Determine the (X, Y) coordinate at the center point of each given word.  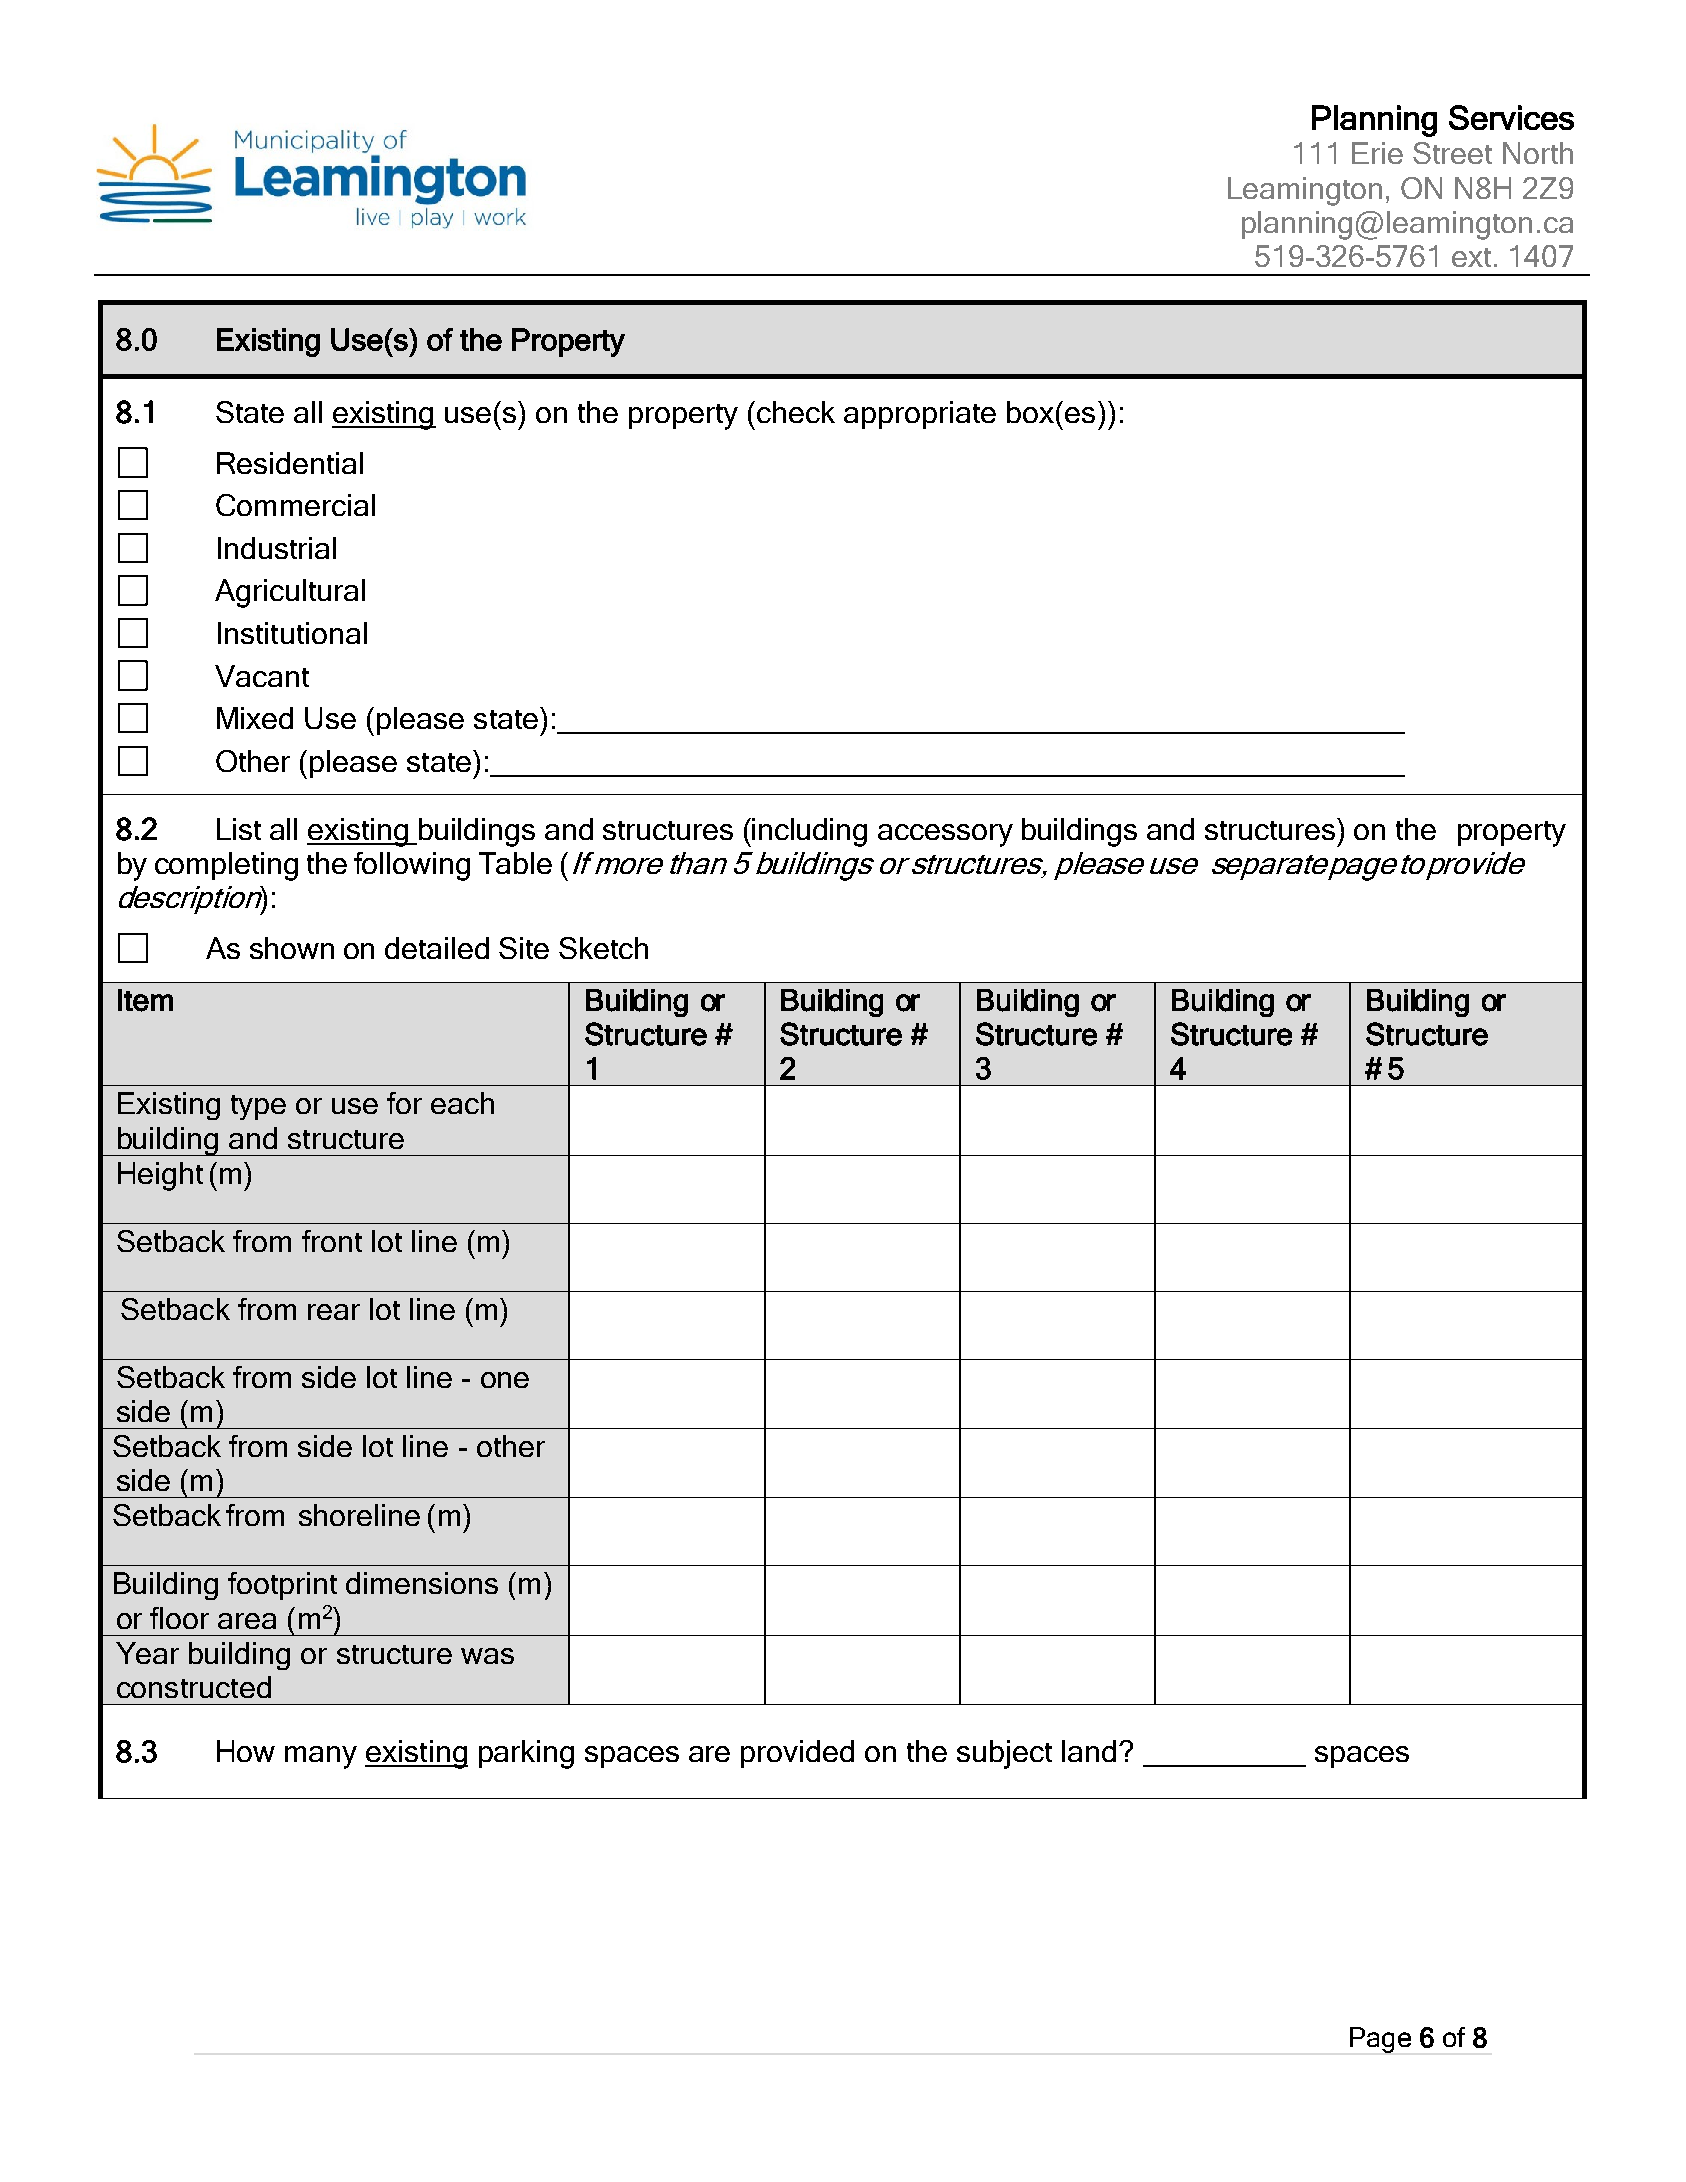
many (321, 1757)
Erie (1377, 153)
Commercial (295, 505)
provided (797, 1754)
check (796, 412)
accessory (945, 835)
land (1089, 1751)
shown (292, 948)
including (809, 832)
